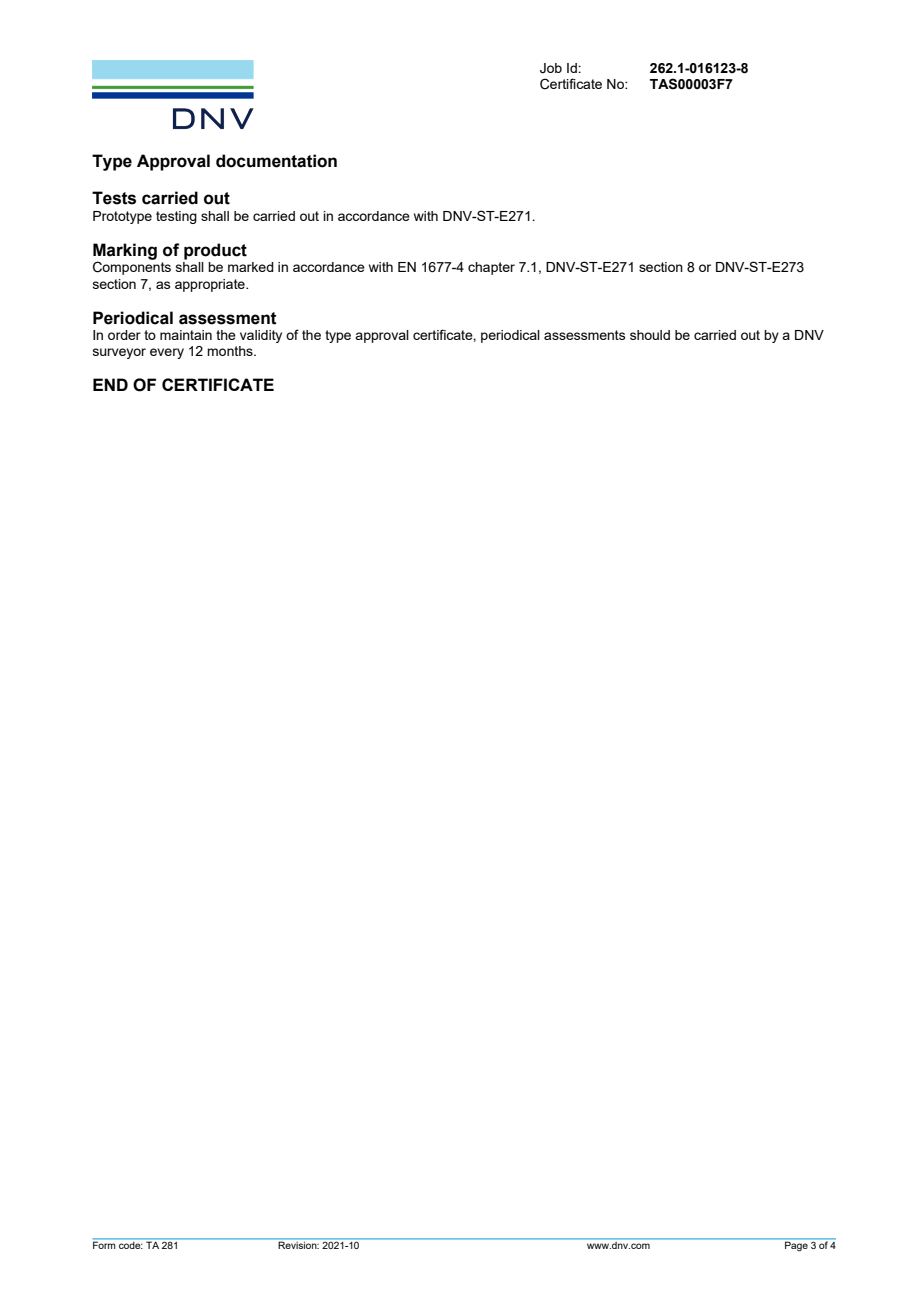  What do you see at coordinates (796, 1246) in the image?
I see `Page` at bounding box center [796, 1246].
